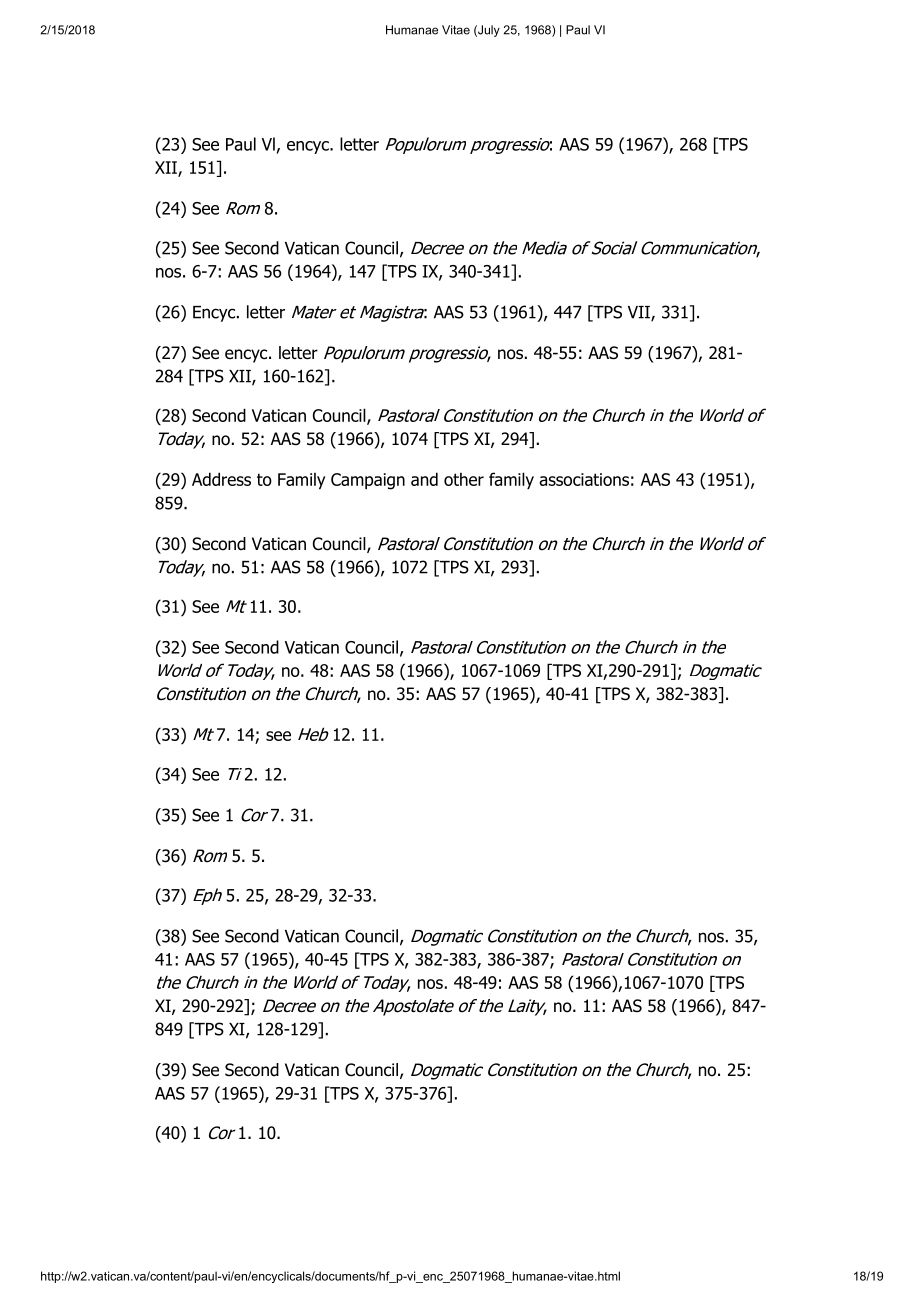 This image has height=1307, width=924. Describe the element at coordinates (544, 248) in the image. I see `Media` at that location.
